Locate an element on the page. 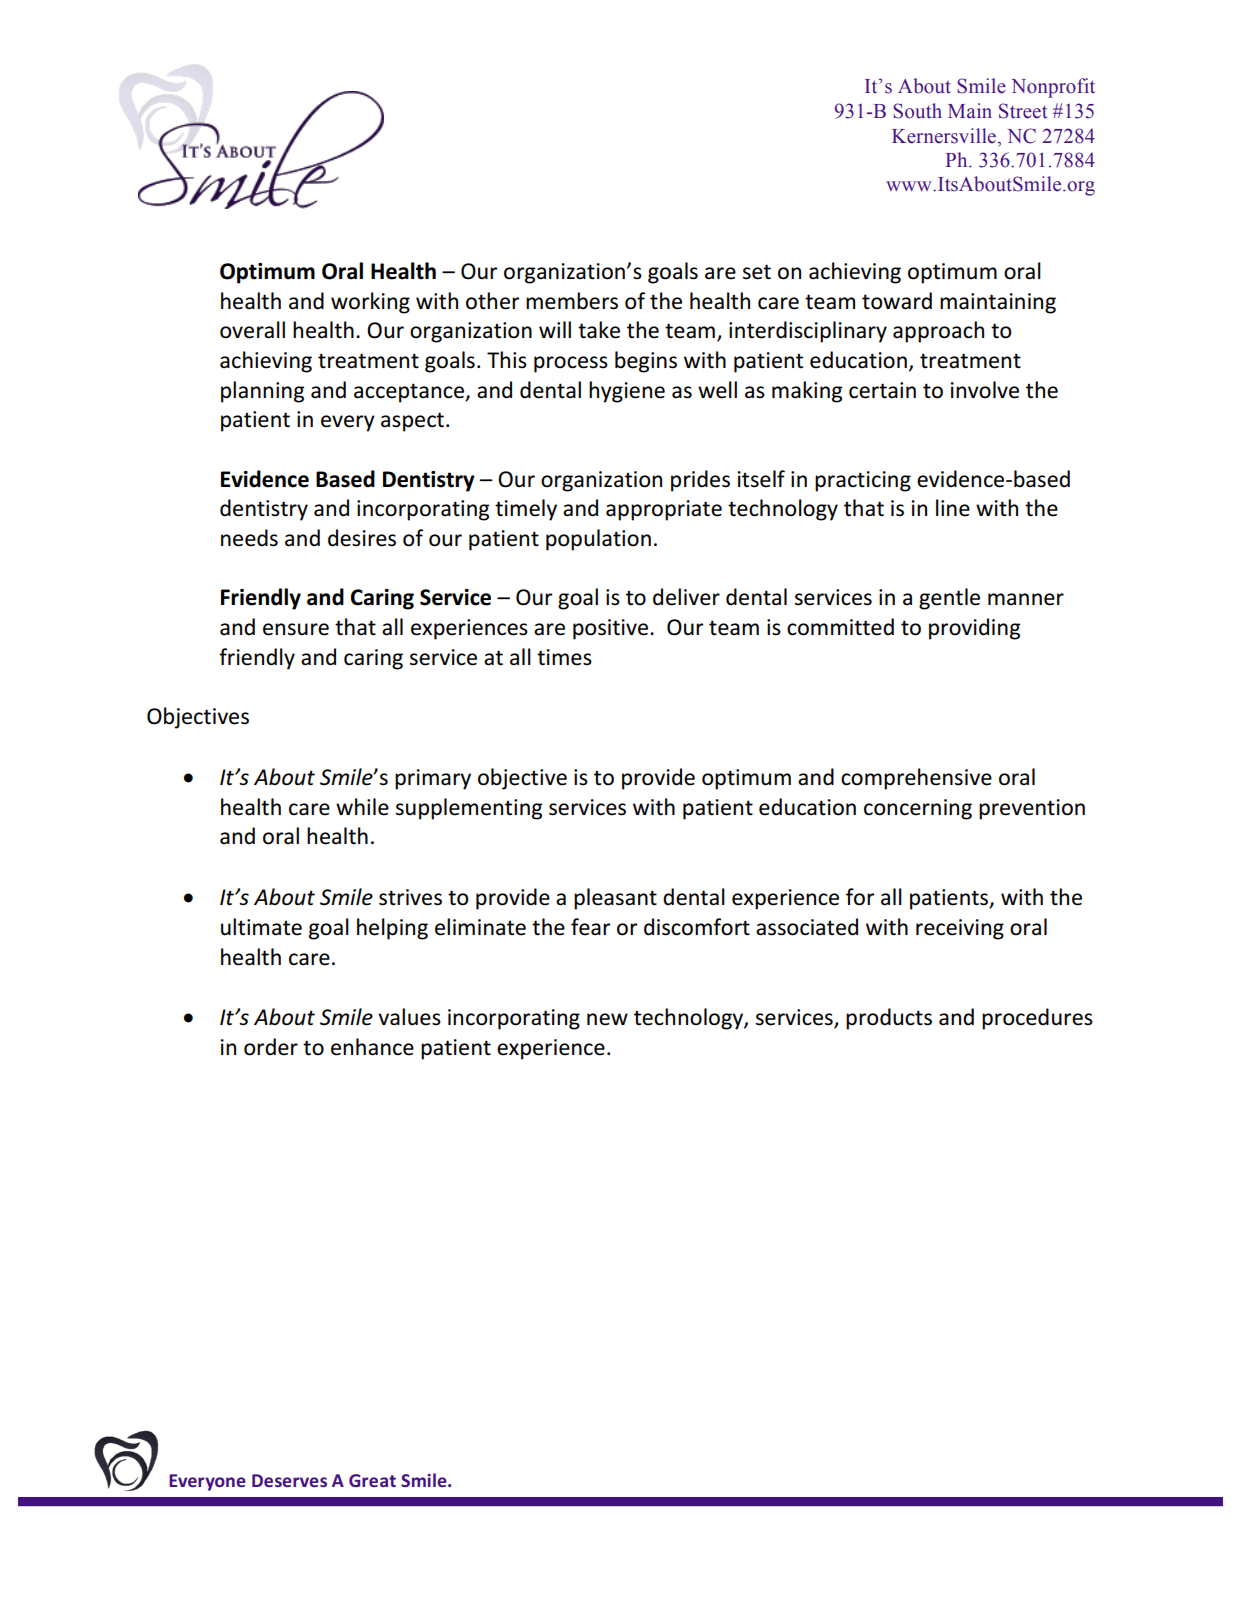 The height and width of the image is (1606, 1241). enhance is located at coordinates (372, 1047).
